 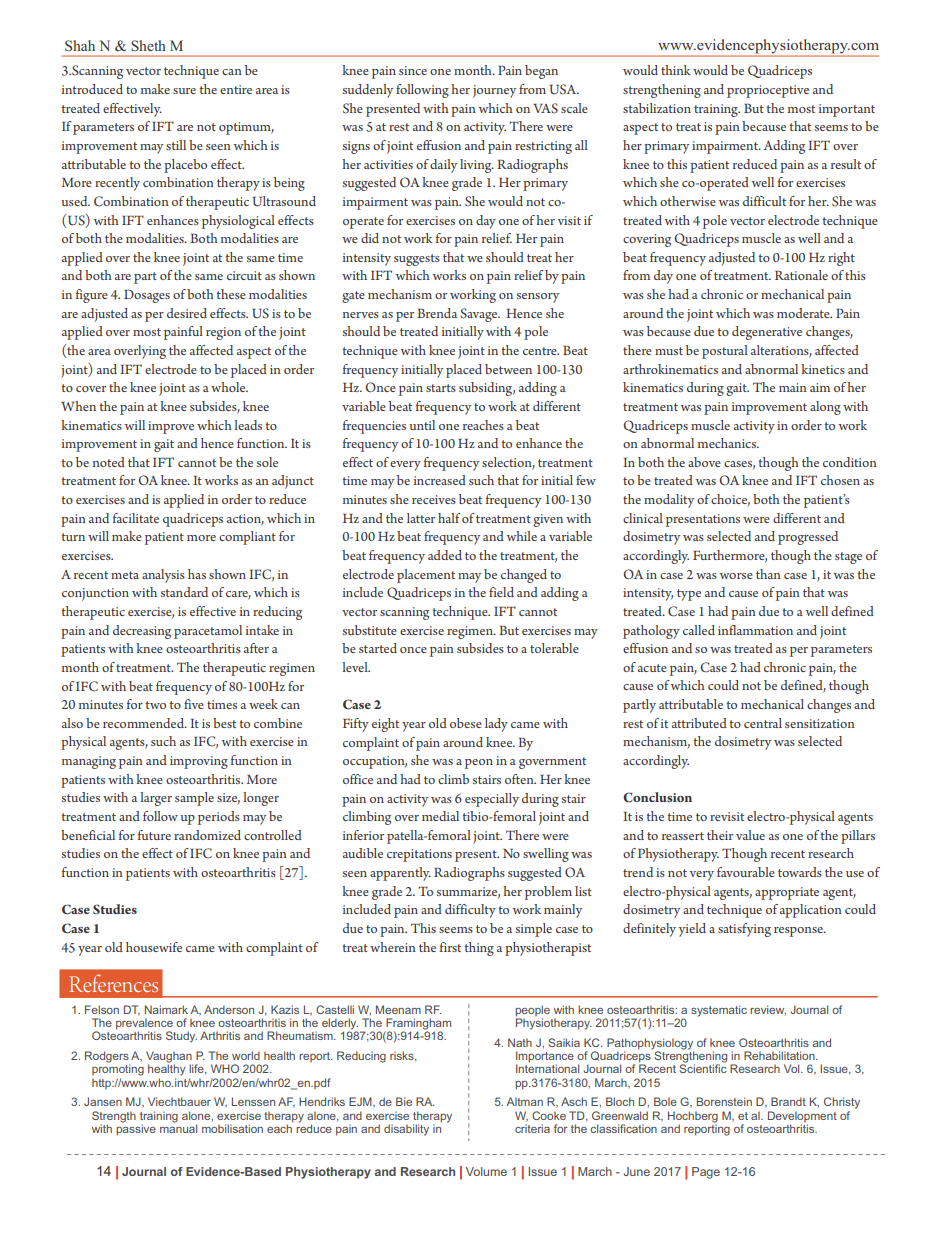 What do you see at coordinates (728, 443) in the page?
I see `mechanics` at bounding box center [728, 443].
